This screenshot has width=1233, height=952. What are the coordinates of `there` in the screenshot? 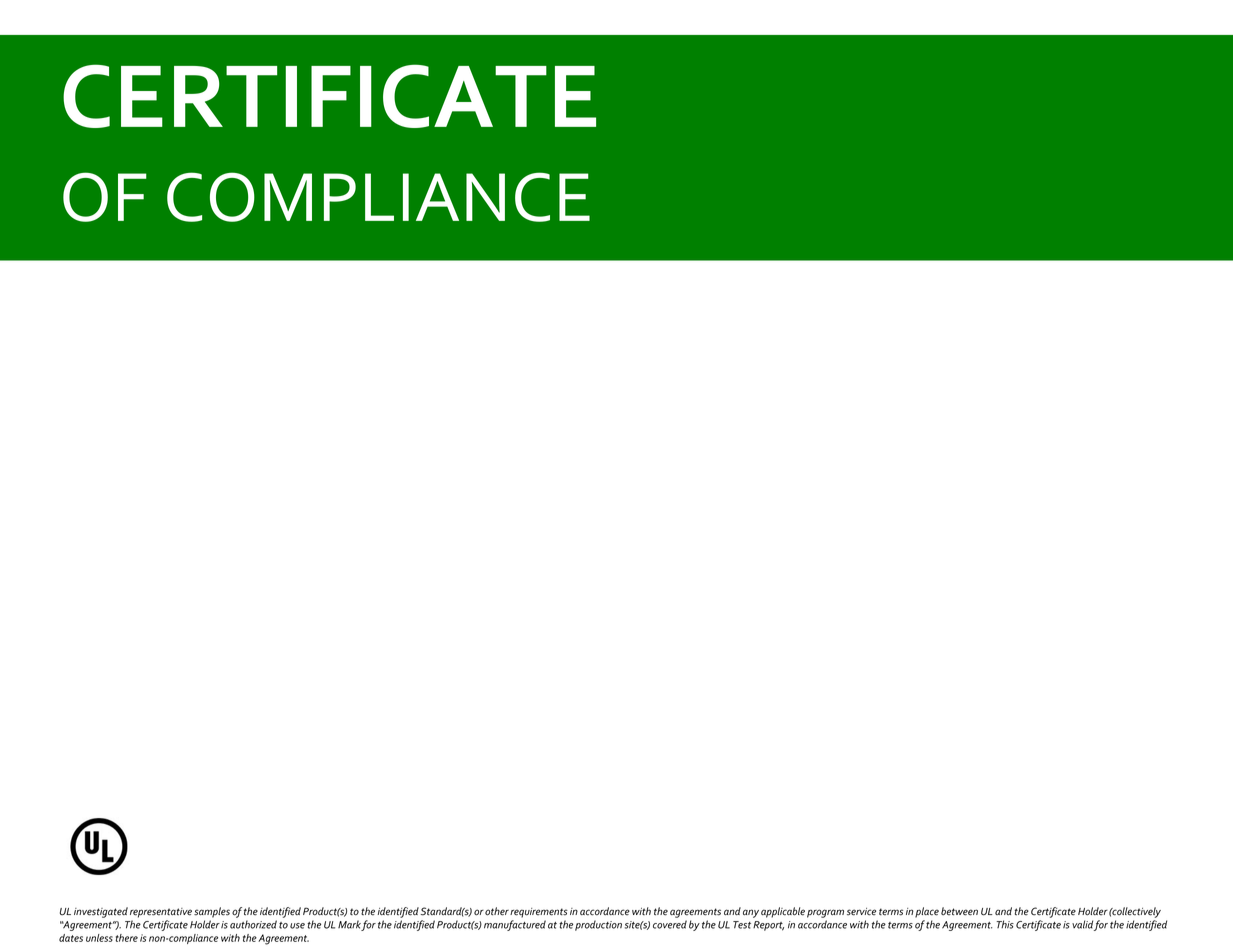 It's located at (127, 938).
